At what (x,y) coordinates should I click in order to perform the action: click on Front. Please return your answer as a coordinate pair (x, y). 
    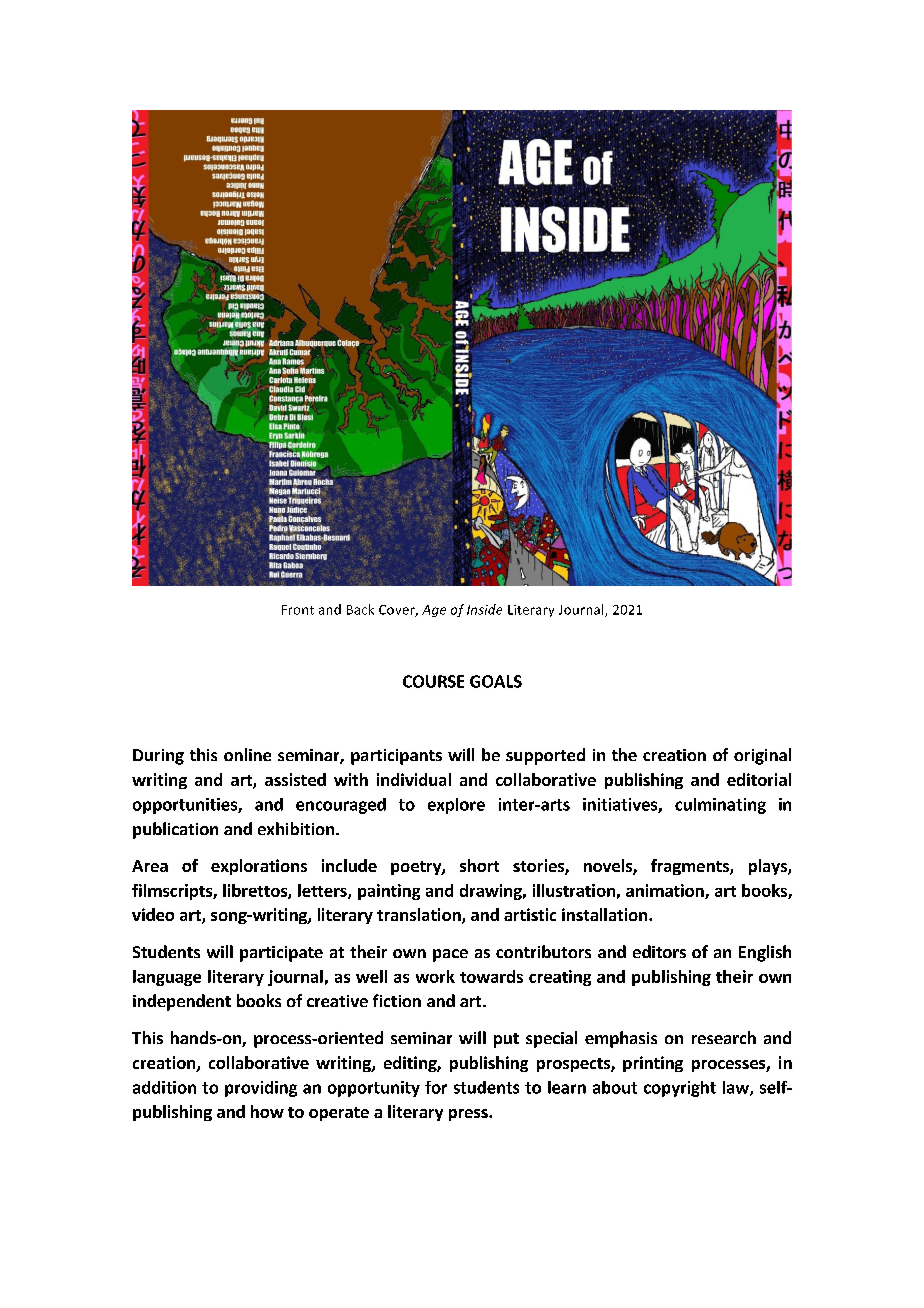
    Looking at the image, I should click on (298, 610).
